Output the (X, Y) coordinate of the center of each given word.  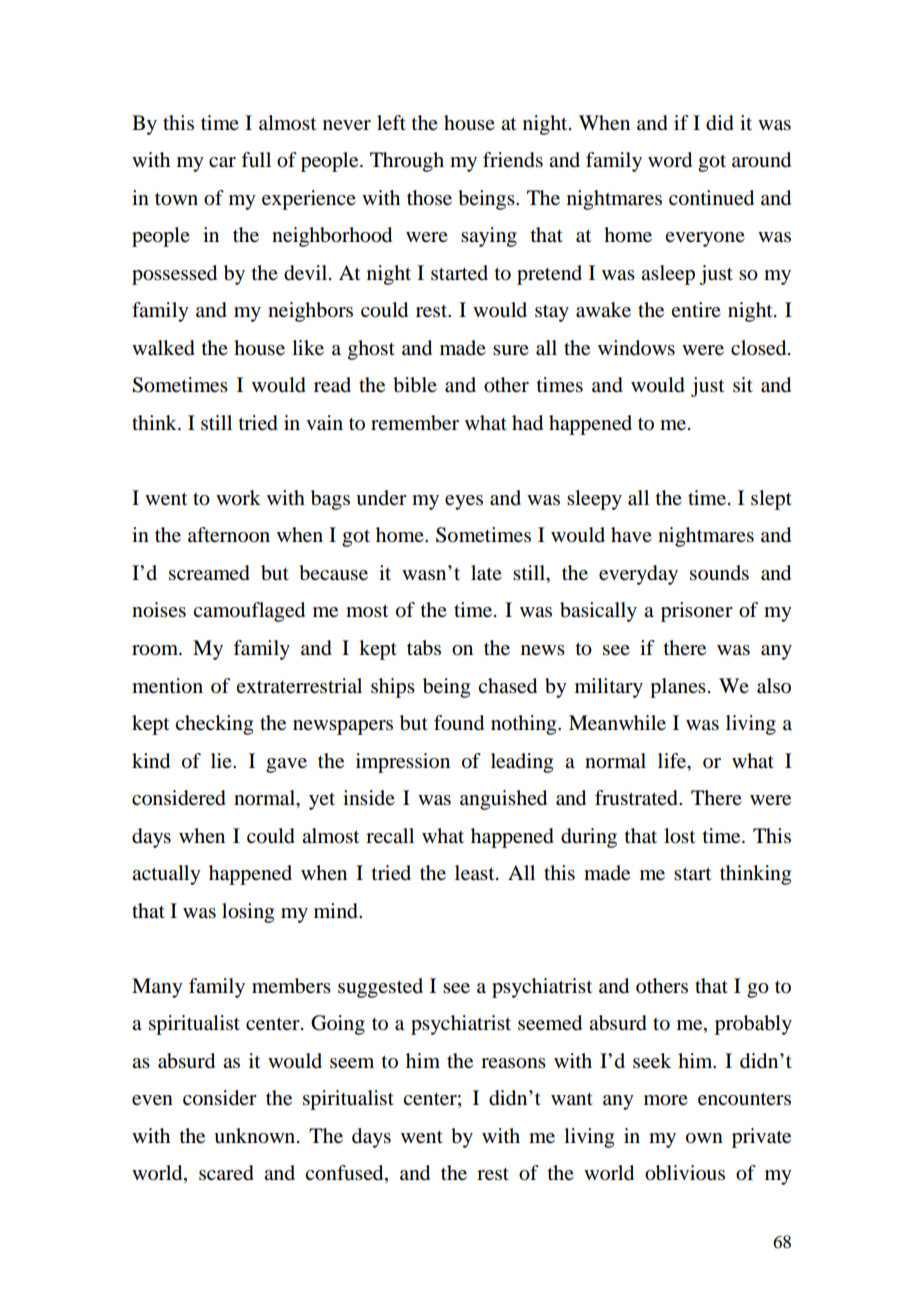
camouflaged (249, 612)
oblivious (685, 1173)
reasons (513, 1063)
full (256, 159)
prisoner (697, 612)
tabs (424, 648)
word (670, 160)
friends (513, 160)
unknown (256, 1136)
